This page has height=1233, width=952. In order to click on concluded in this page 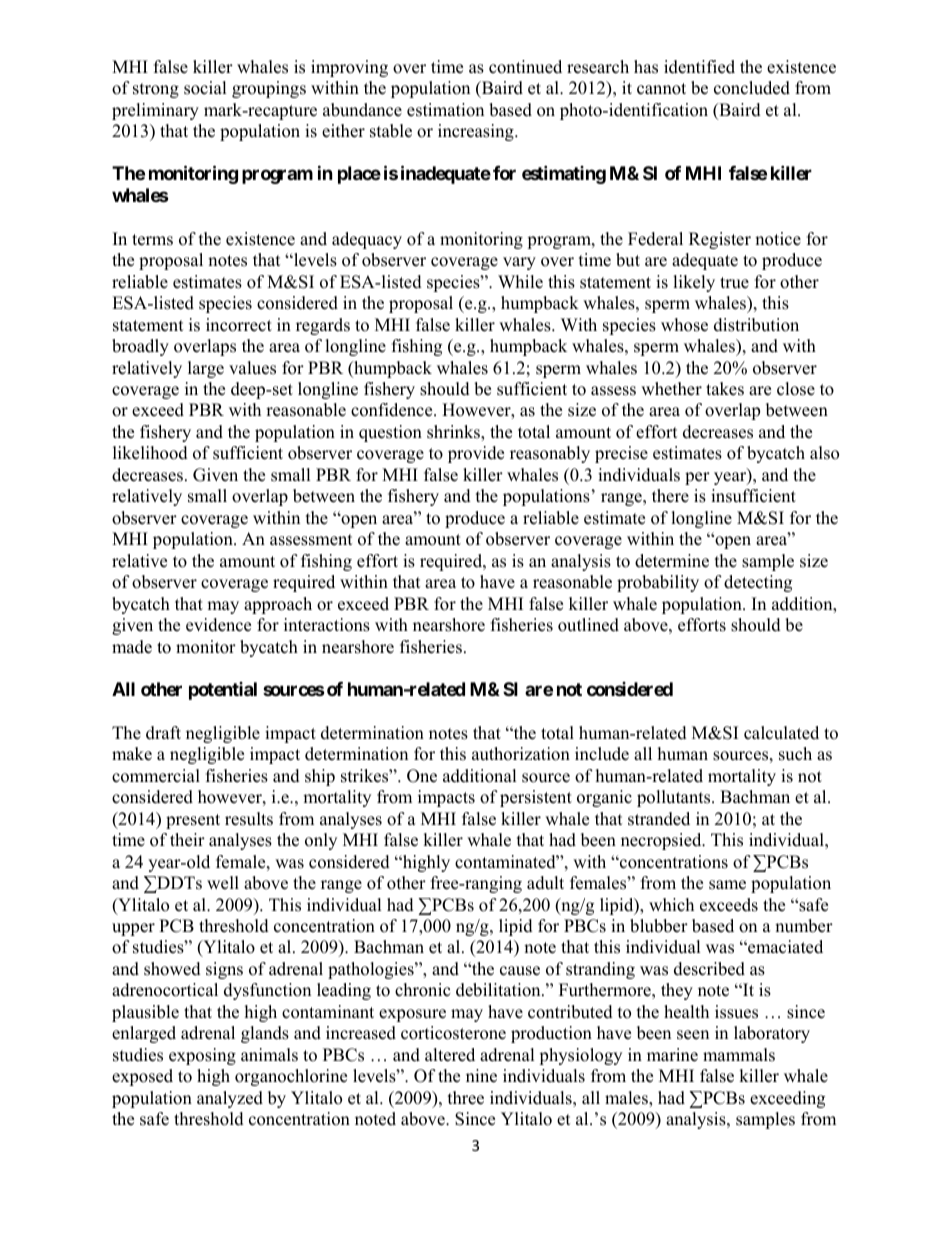, I will do `click(752, 88)`.
